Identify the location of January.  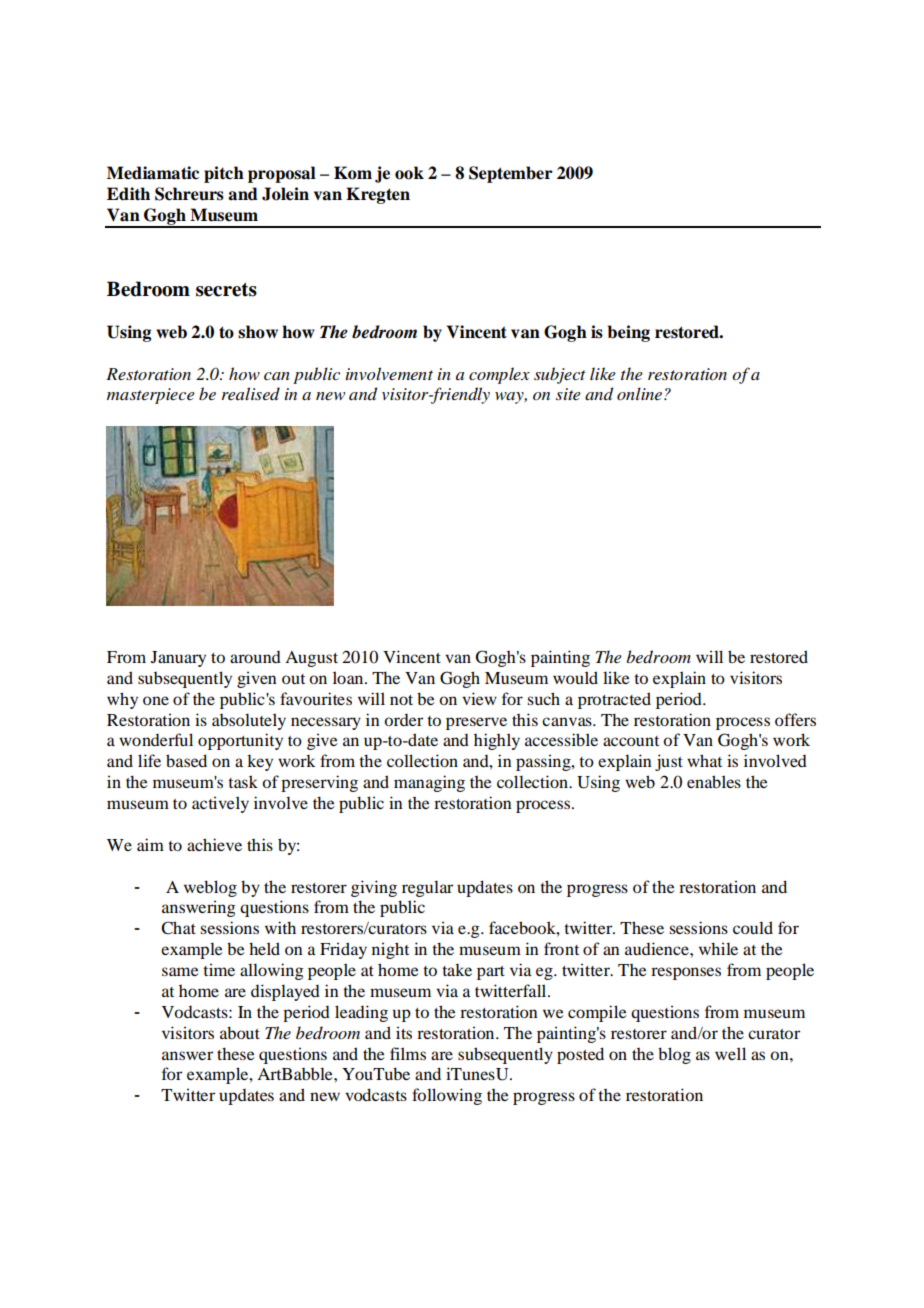
(178, 659).
